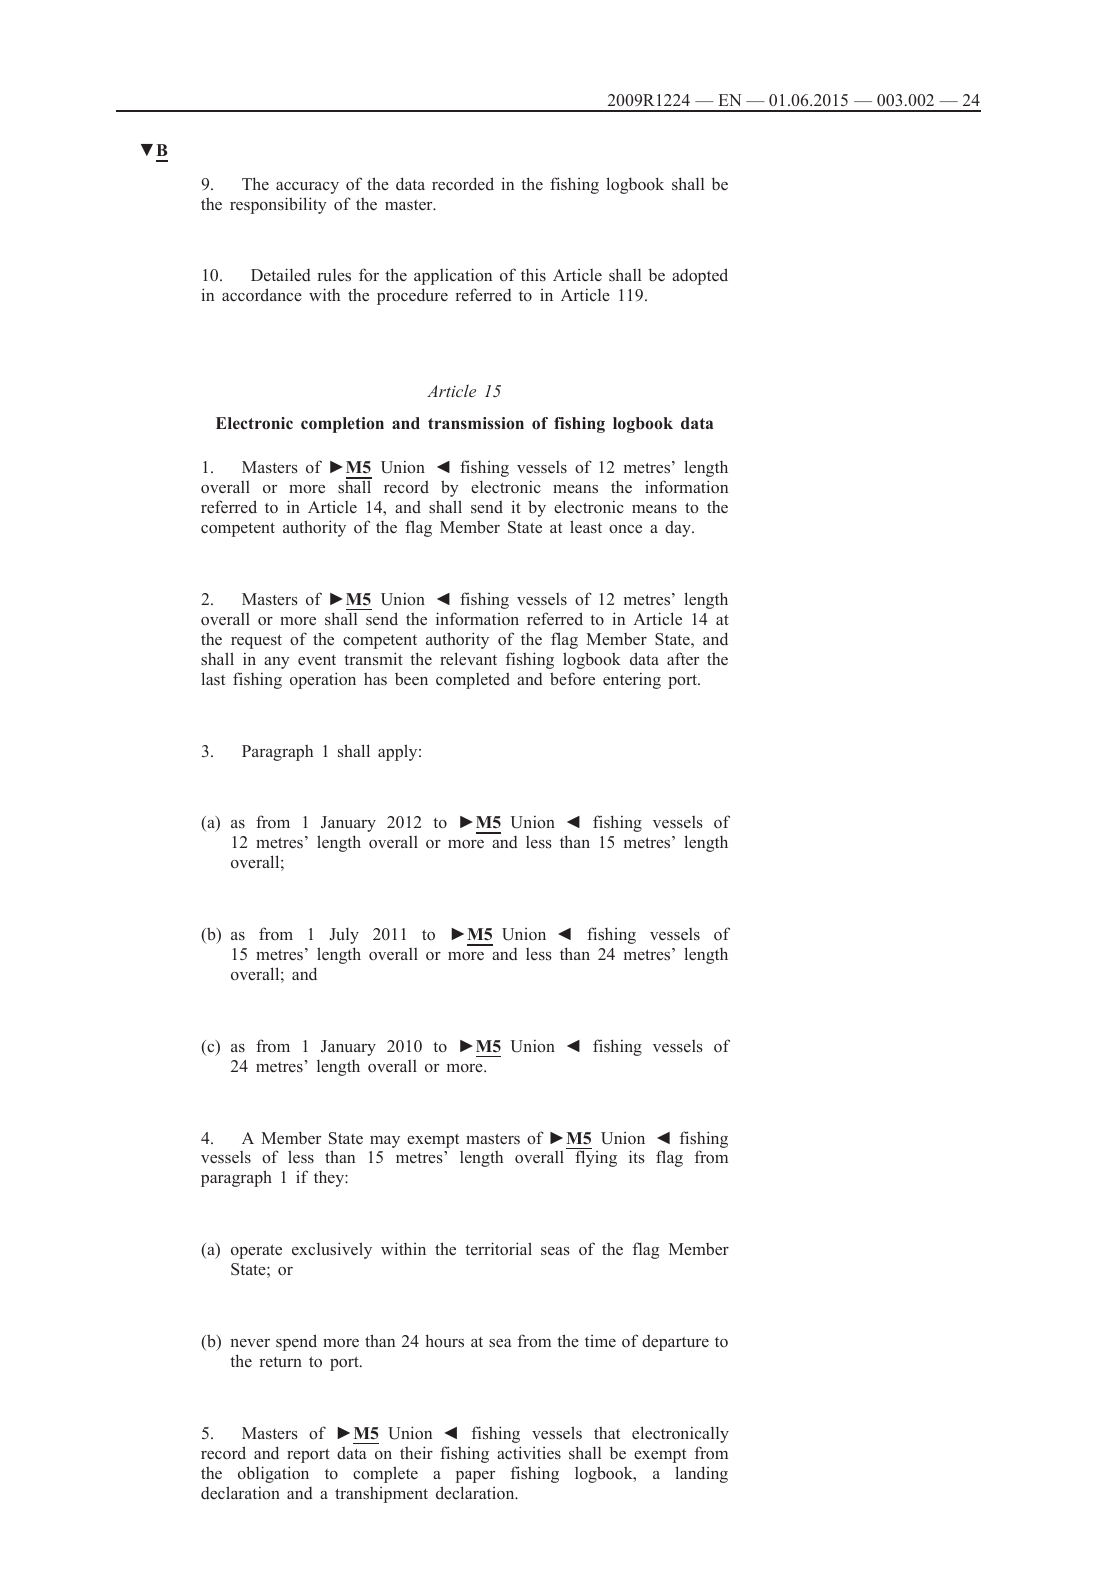  What do you see at coordinates (344, 936) in the screenshot?
I see `July` at bounding box center [344, 936].
